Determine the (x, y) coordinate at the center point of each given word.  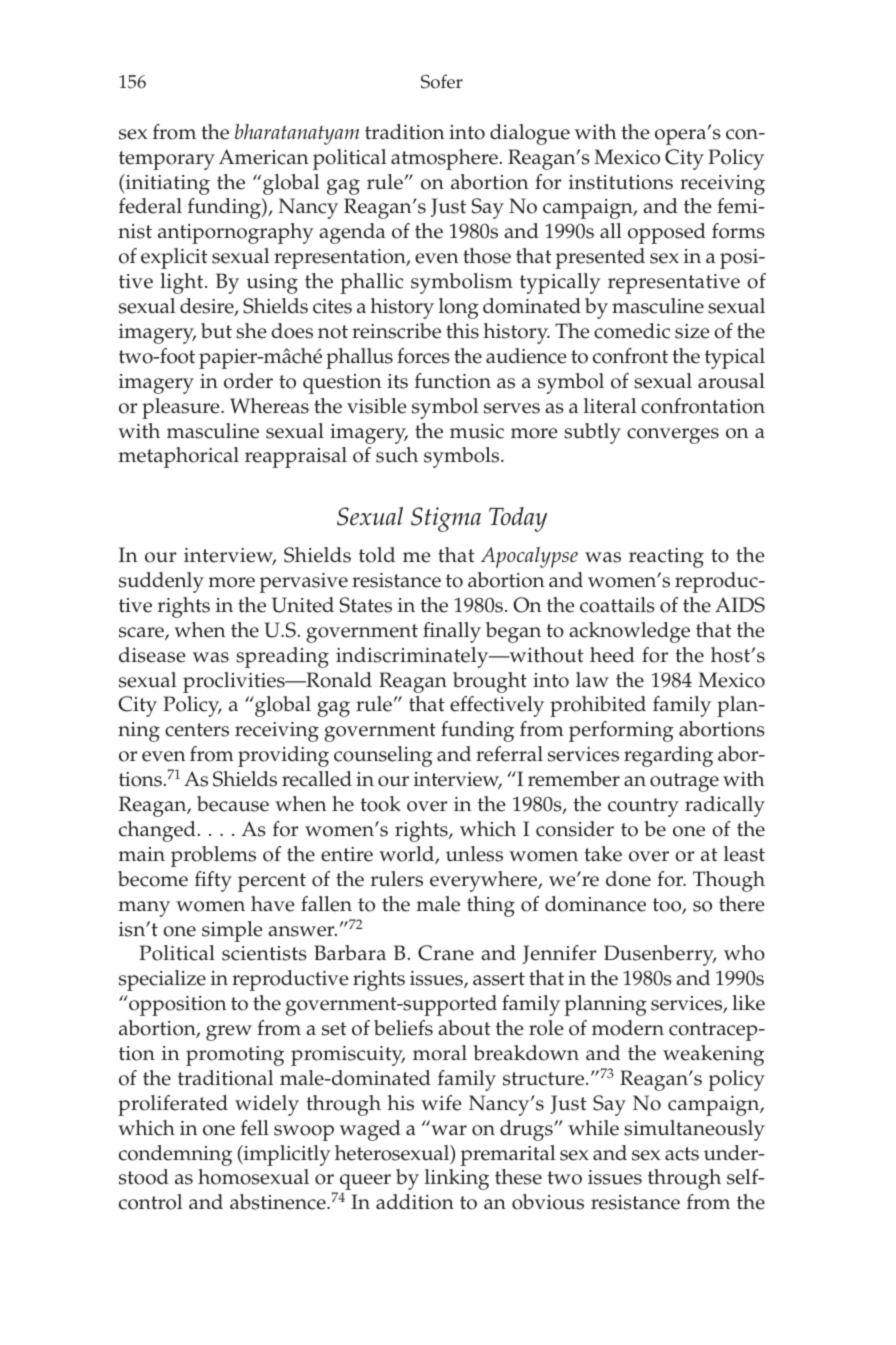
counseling (383, 756)
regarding (668, 756)
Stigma (446, 519)
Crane (446, 953)
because (233, 804)
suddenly (161, 582)
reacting (666, 558)
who (744, 953)
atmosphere (444, 159)
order (248, 381)
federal (150, 206)
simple (232, 931)
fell (255, 1128)
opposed (667, 233)
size (692, 331)
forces (423, 356)
